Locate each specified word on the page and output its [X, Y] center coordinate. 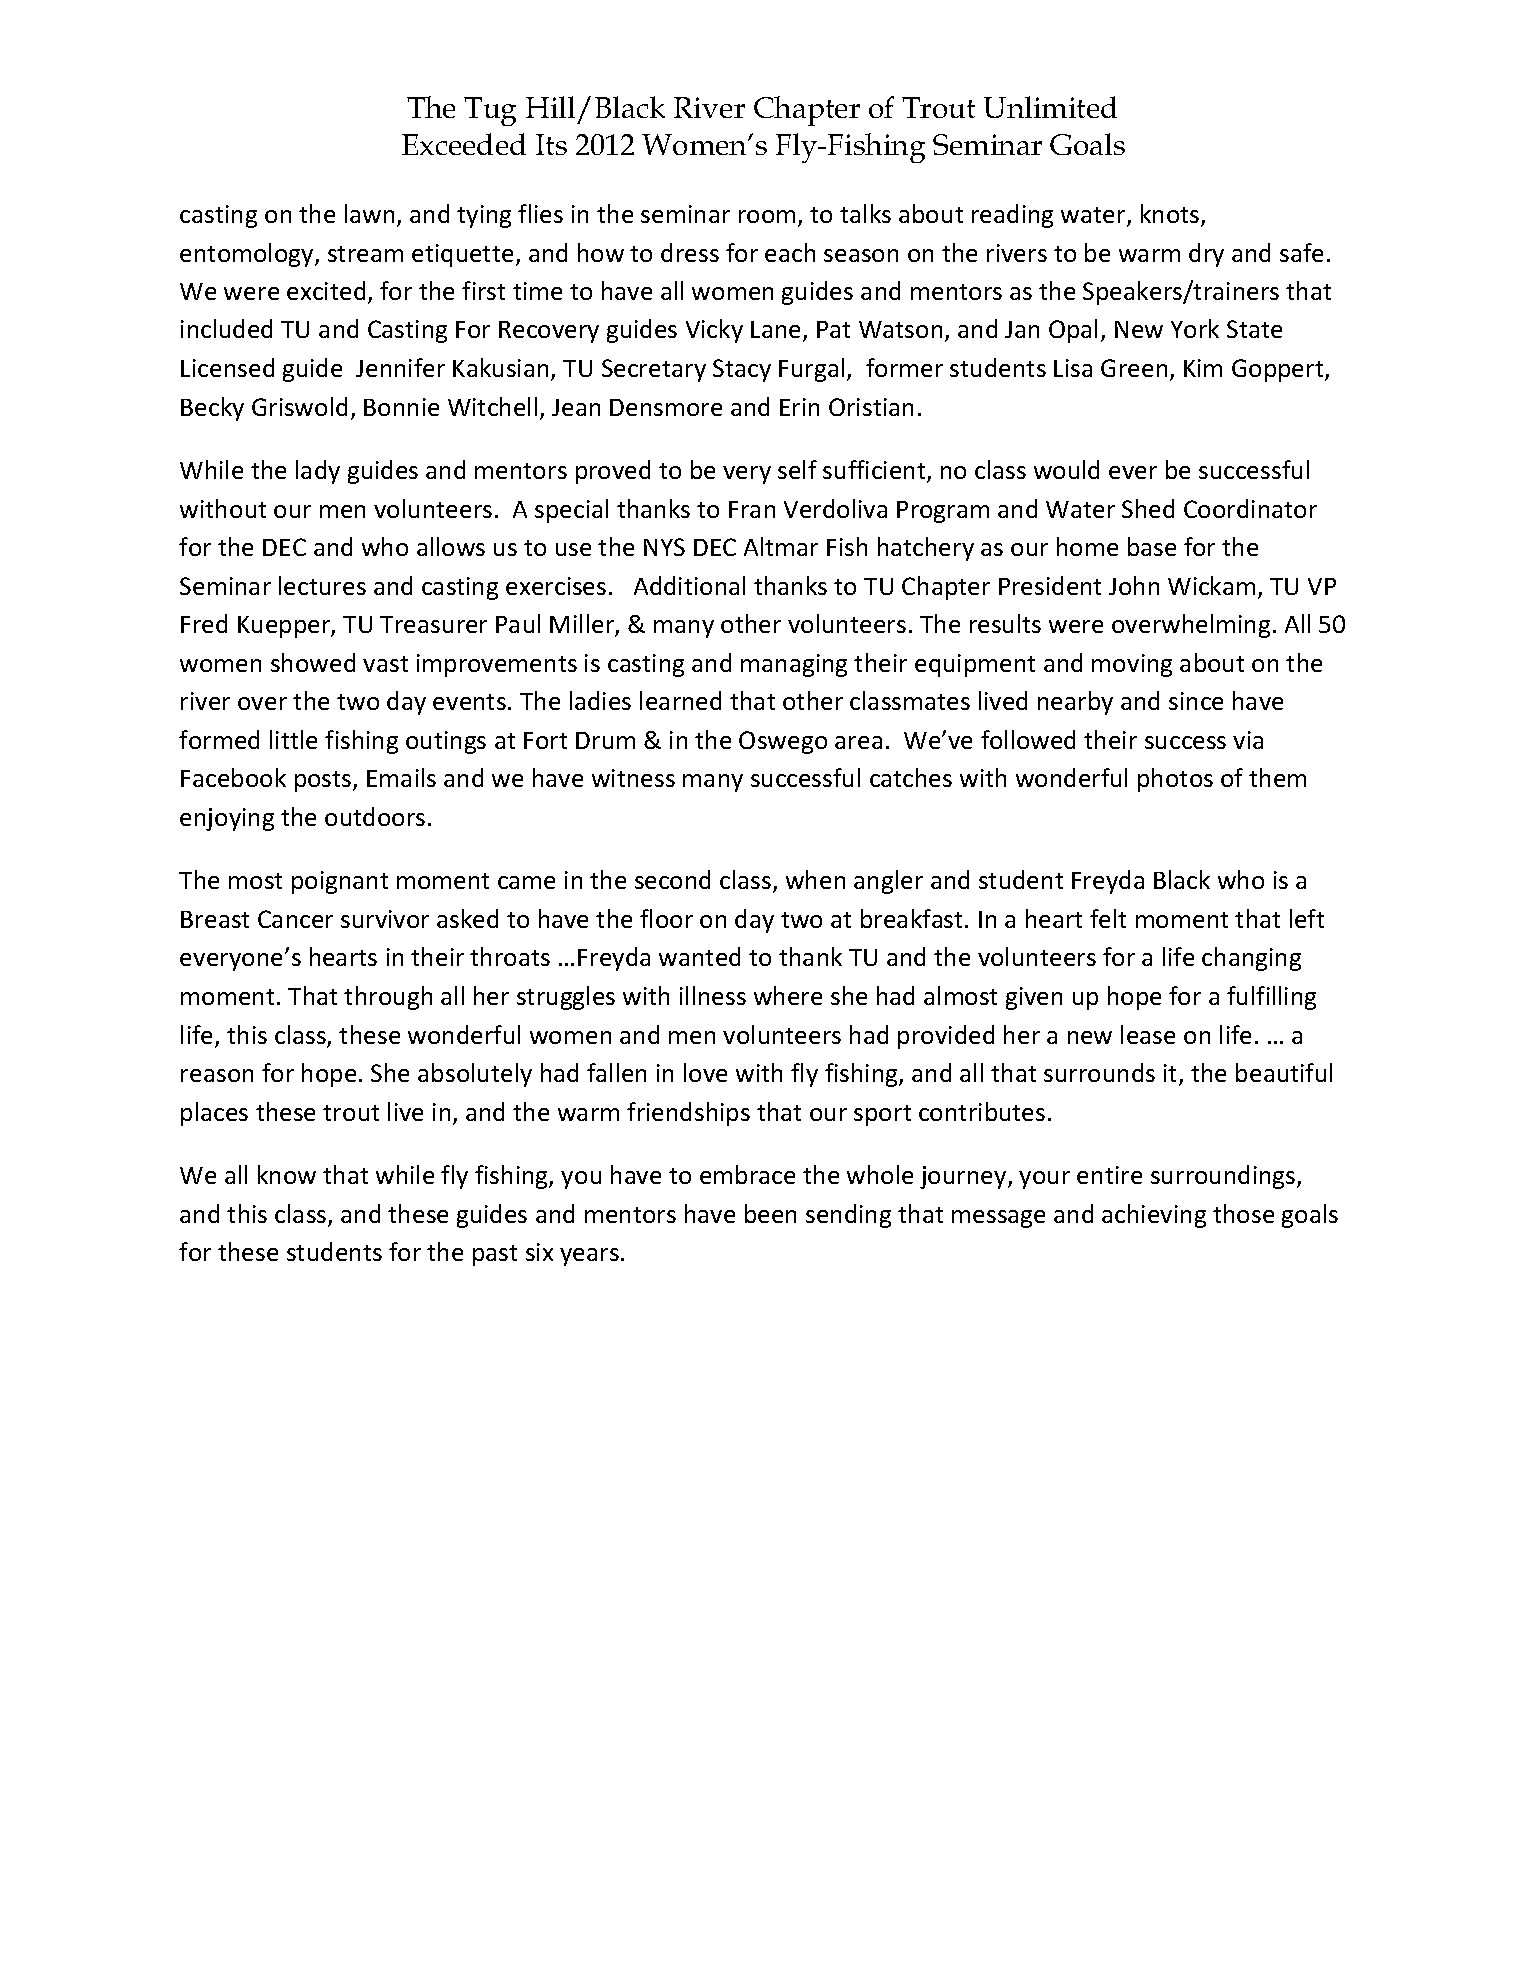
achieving [1154, 1216]
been [770, 1213]
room [767, 216]
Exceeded [464, 144]
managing [794, 665]
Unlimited [1050, 107]
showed [313, 662]
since [1196, 701]
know [287, 1174]
